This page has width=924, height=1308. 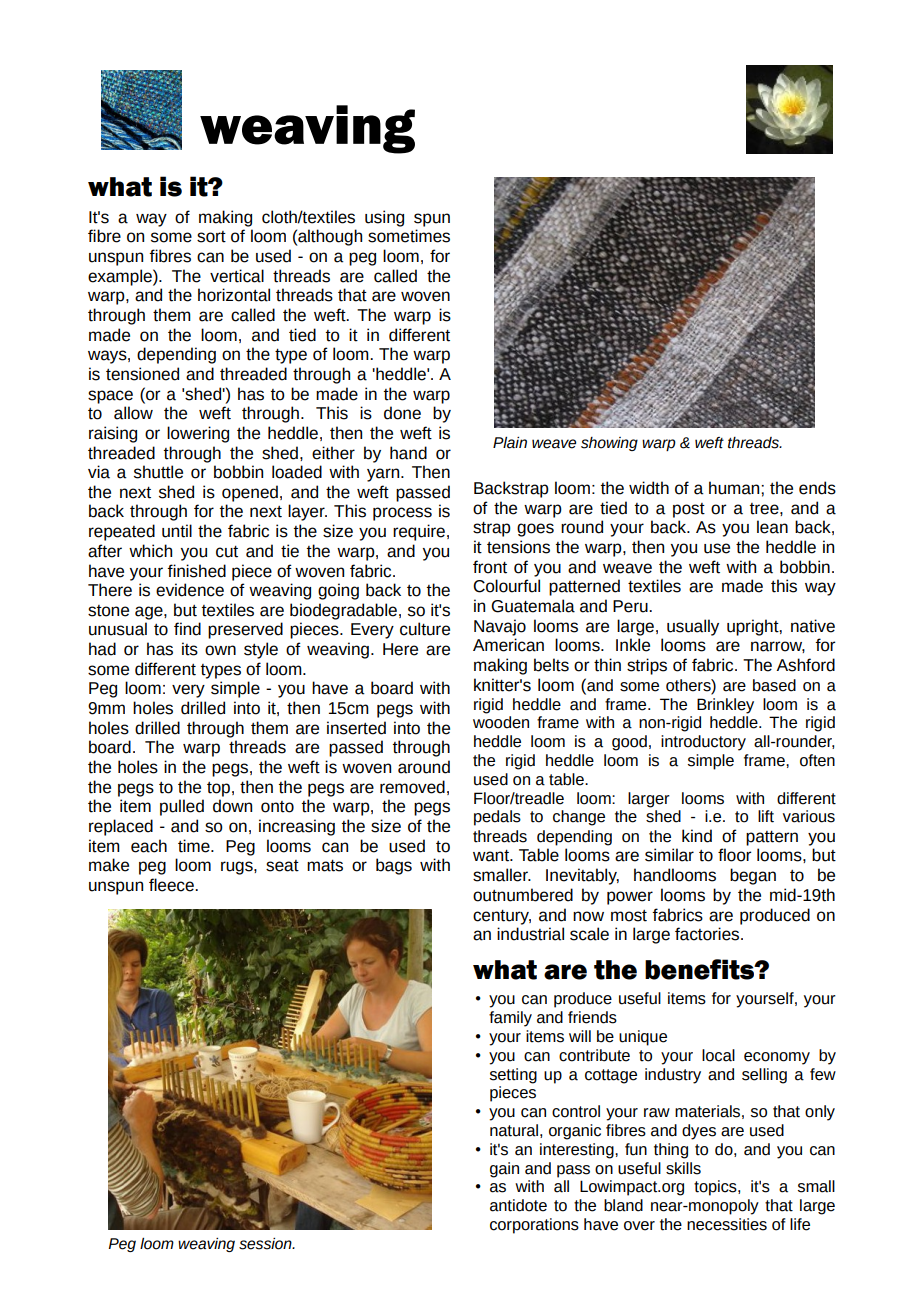 I want to click on antidote, so click(x=518, y=1205).
